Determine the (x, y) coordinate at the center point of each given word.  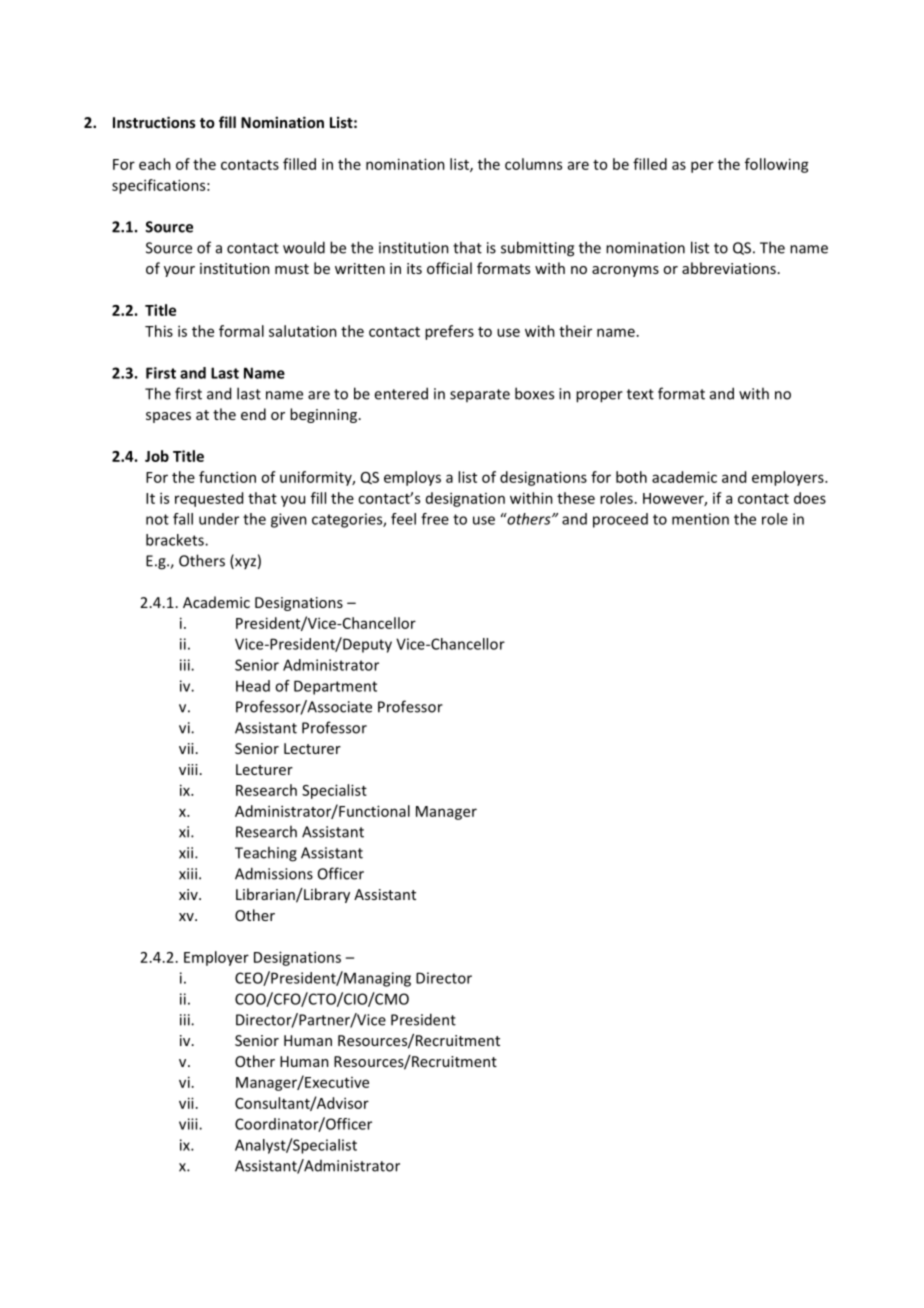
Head (253, 686)
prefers (449, 332)
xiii (188, 874)
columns (533, 164)
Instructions (154, 122)
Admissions (274, 873)
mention (700, 519)
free (435, 519)
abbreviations (729, 268)
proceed (620, 520)
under (219, 519)
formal (241, 331)
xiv (189, 894)
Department (335, 687)
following (777, 165)
